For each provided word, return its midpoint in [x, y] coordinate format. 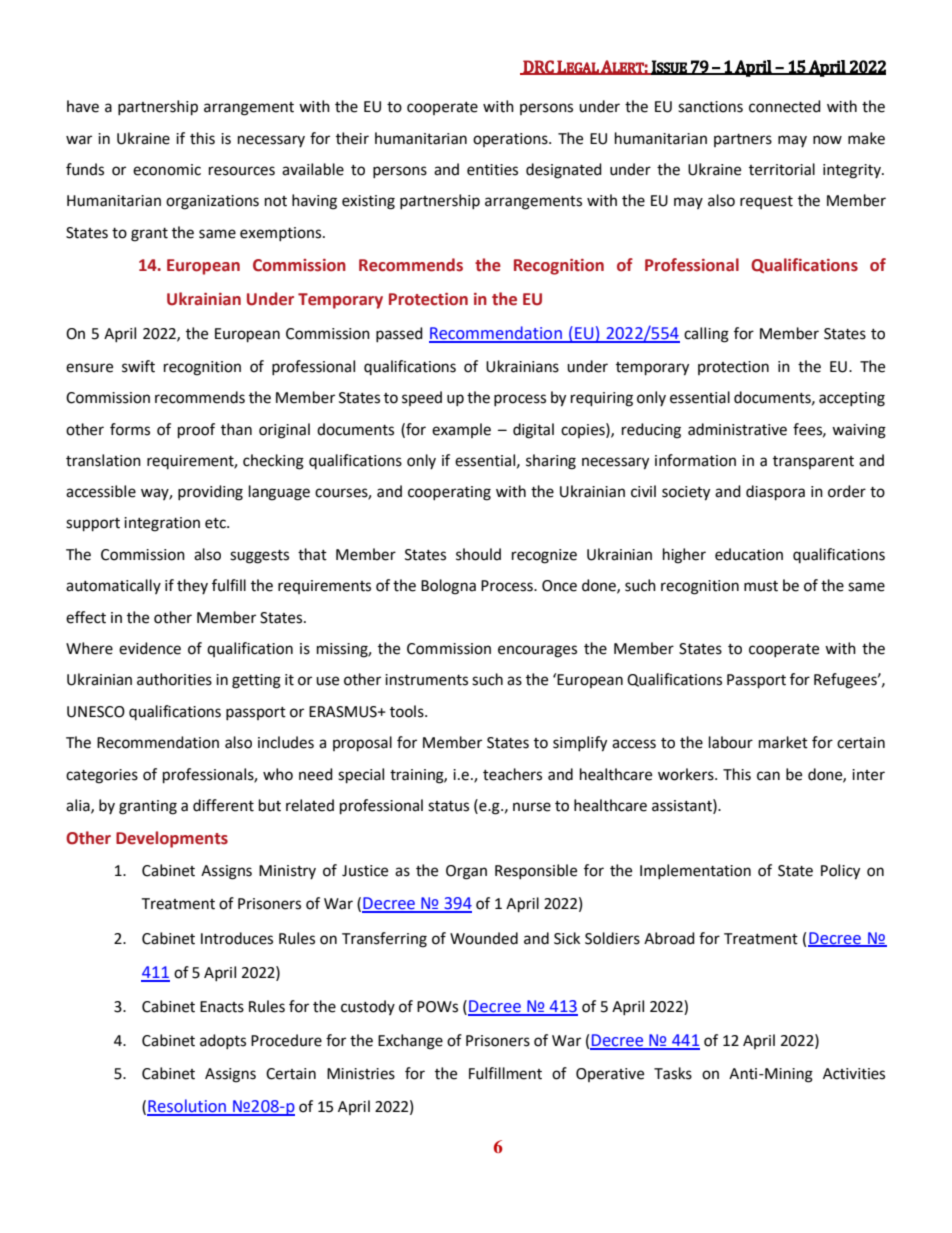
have [83, 106]
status [448, 806]
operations [511, 140]
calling [706, 335]
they [192, 586]
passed [399, 334]
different [223, 805]
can [768, 776]
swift [138, 366]
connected [785, 106]
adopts [223, 1041]
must [761, 586]
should [478, 554]
